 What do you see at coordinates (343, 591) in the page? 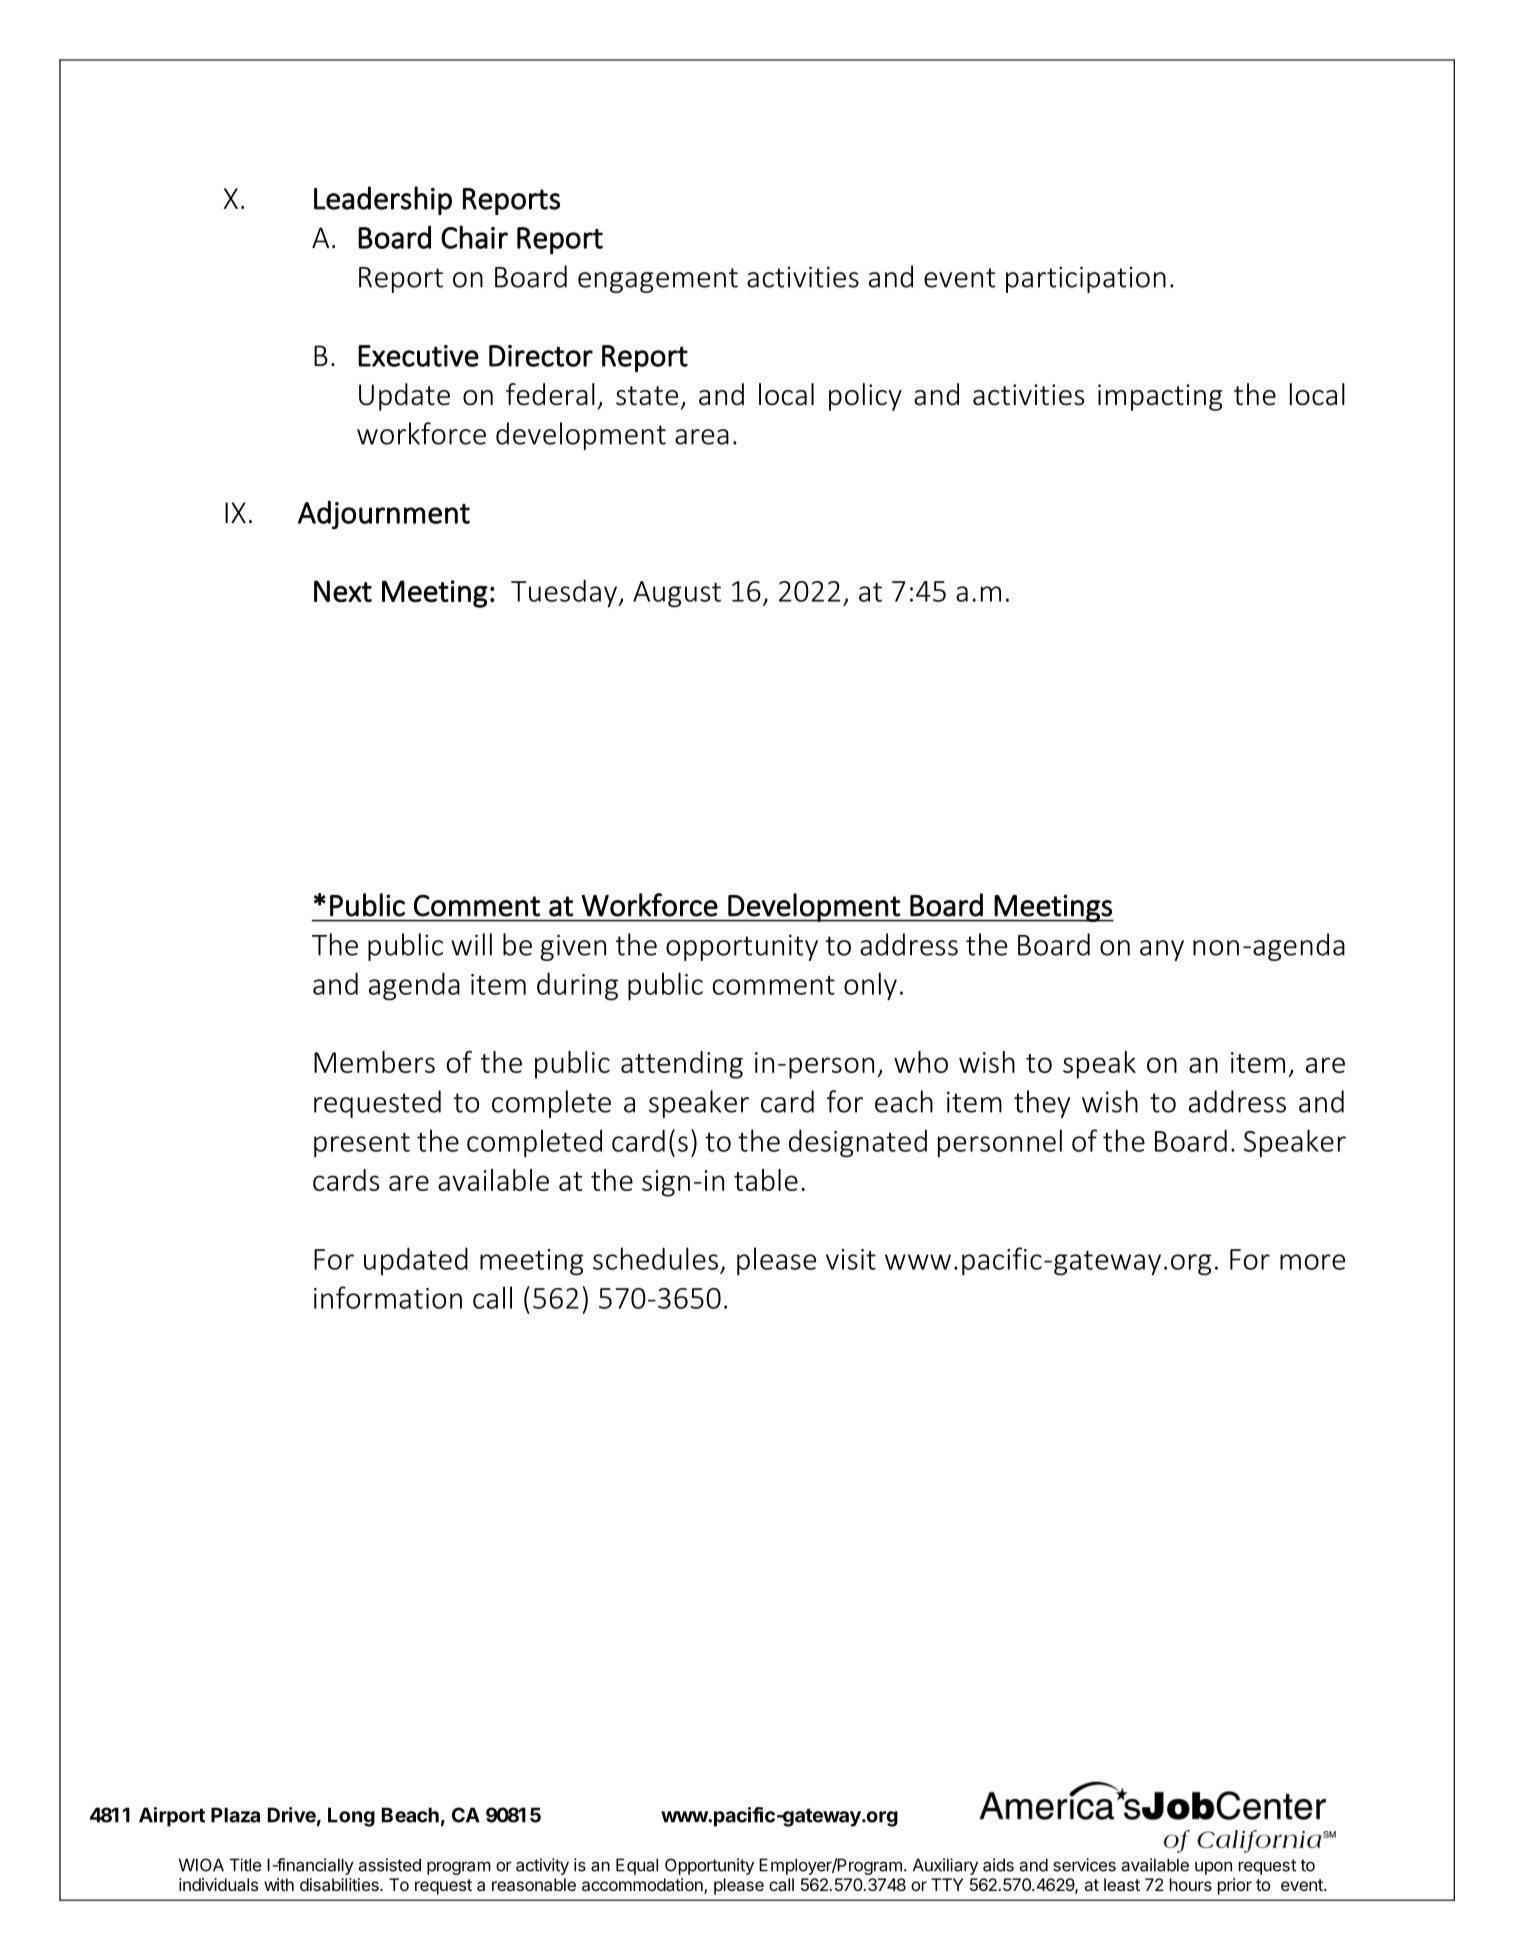
I see `Next` at bounding box center [343, 591].
